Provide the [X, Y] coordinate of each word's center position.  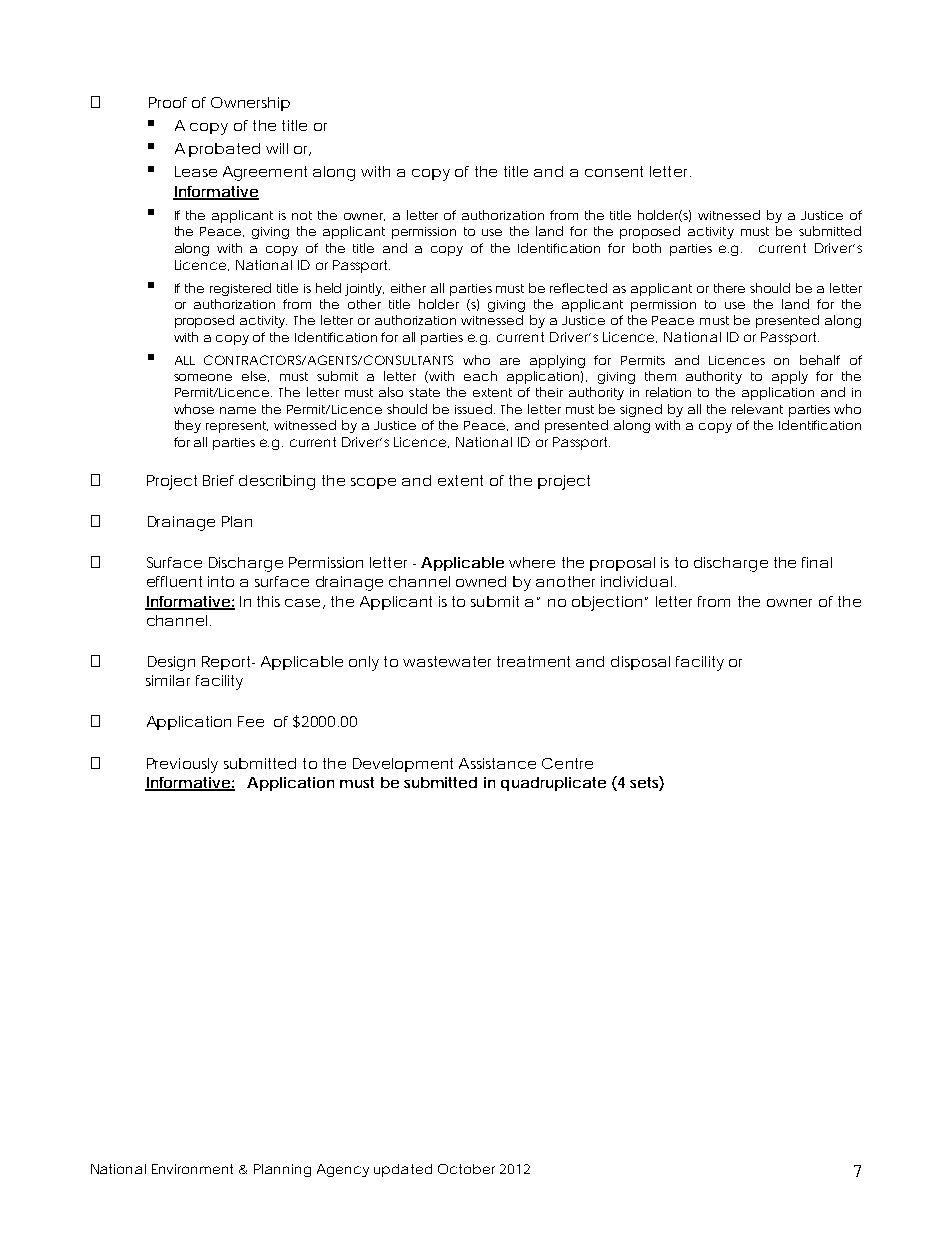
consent [614, 171]
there [729, 288]
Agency [343, 1170]
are [510, 361]
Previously [182, 765]
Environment [192, 1169]
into [221, 581]
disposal [640, 663]
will [277, 148]
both [647, 248]
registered [240, 289]
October [466, 1169]
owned [481, 581]
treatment [533, 661]
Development [403, 765]
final [817, 562]
